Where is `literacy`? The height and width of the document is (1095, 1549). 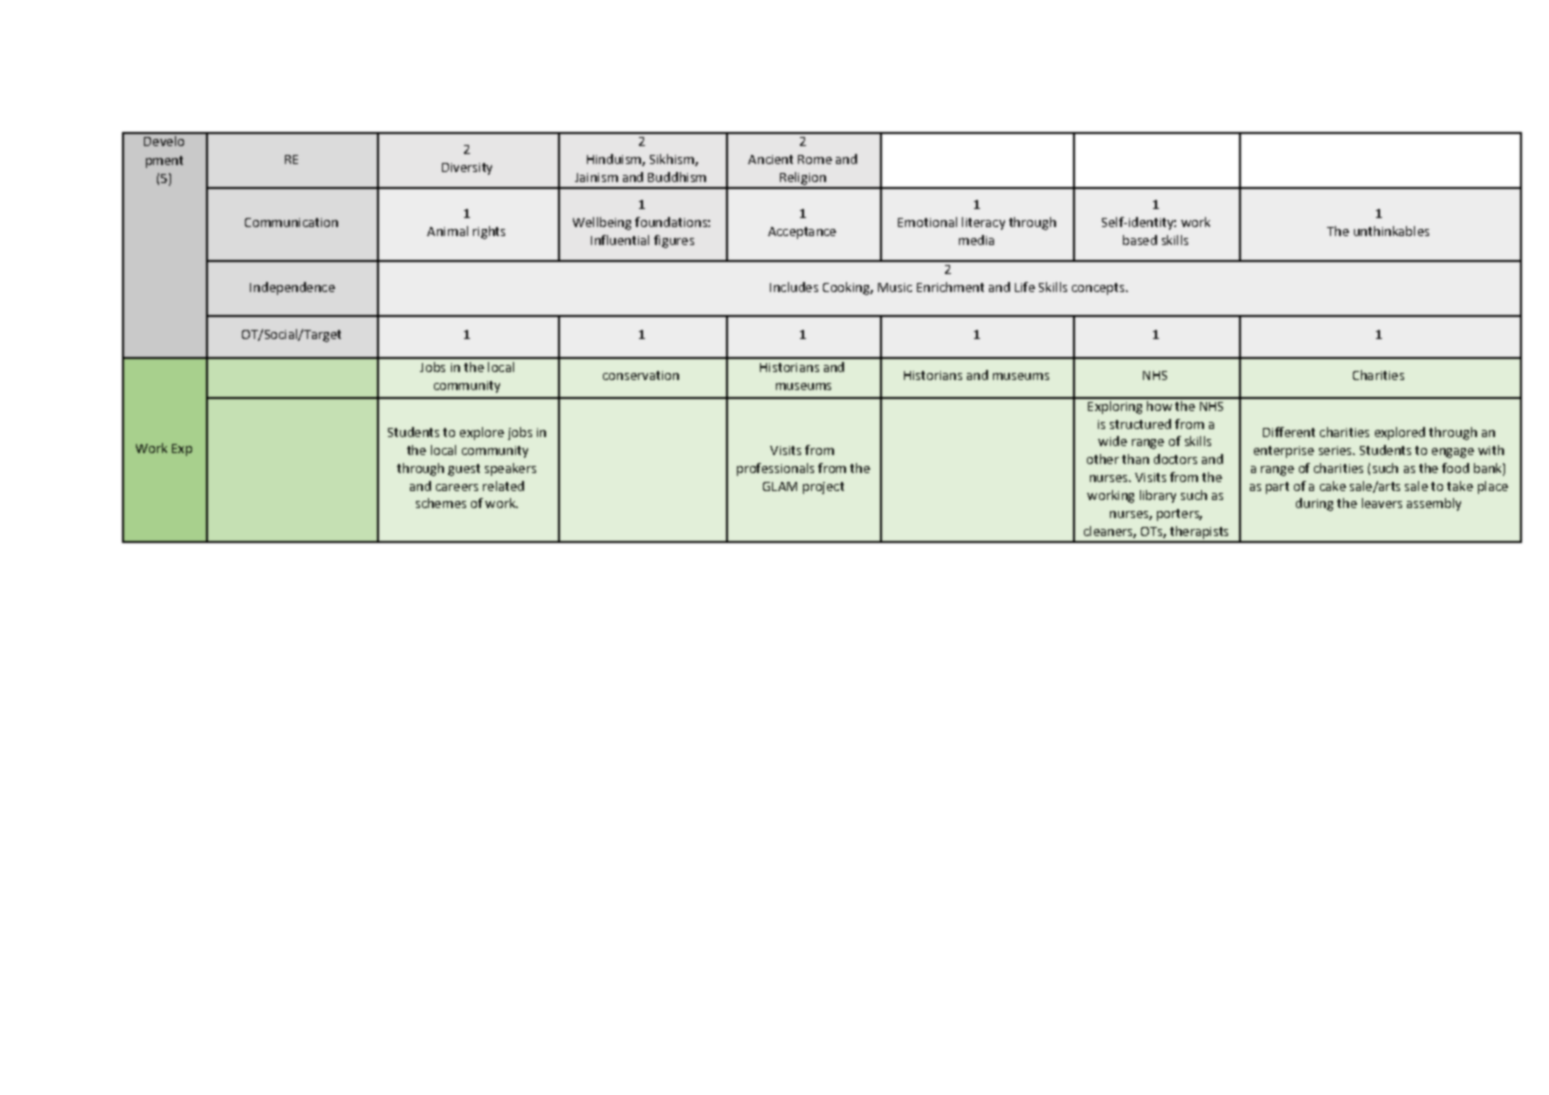
literacy is located at coordinates (983, 223).
